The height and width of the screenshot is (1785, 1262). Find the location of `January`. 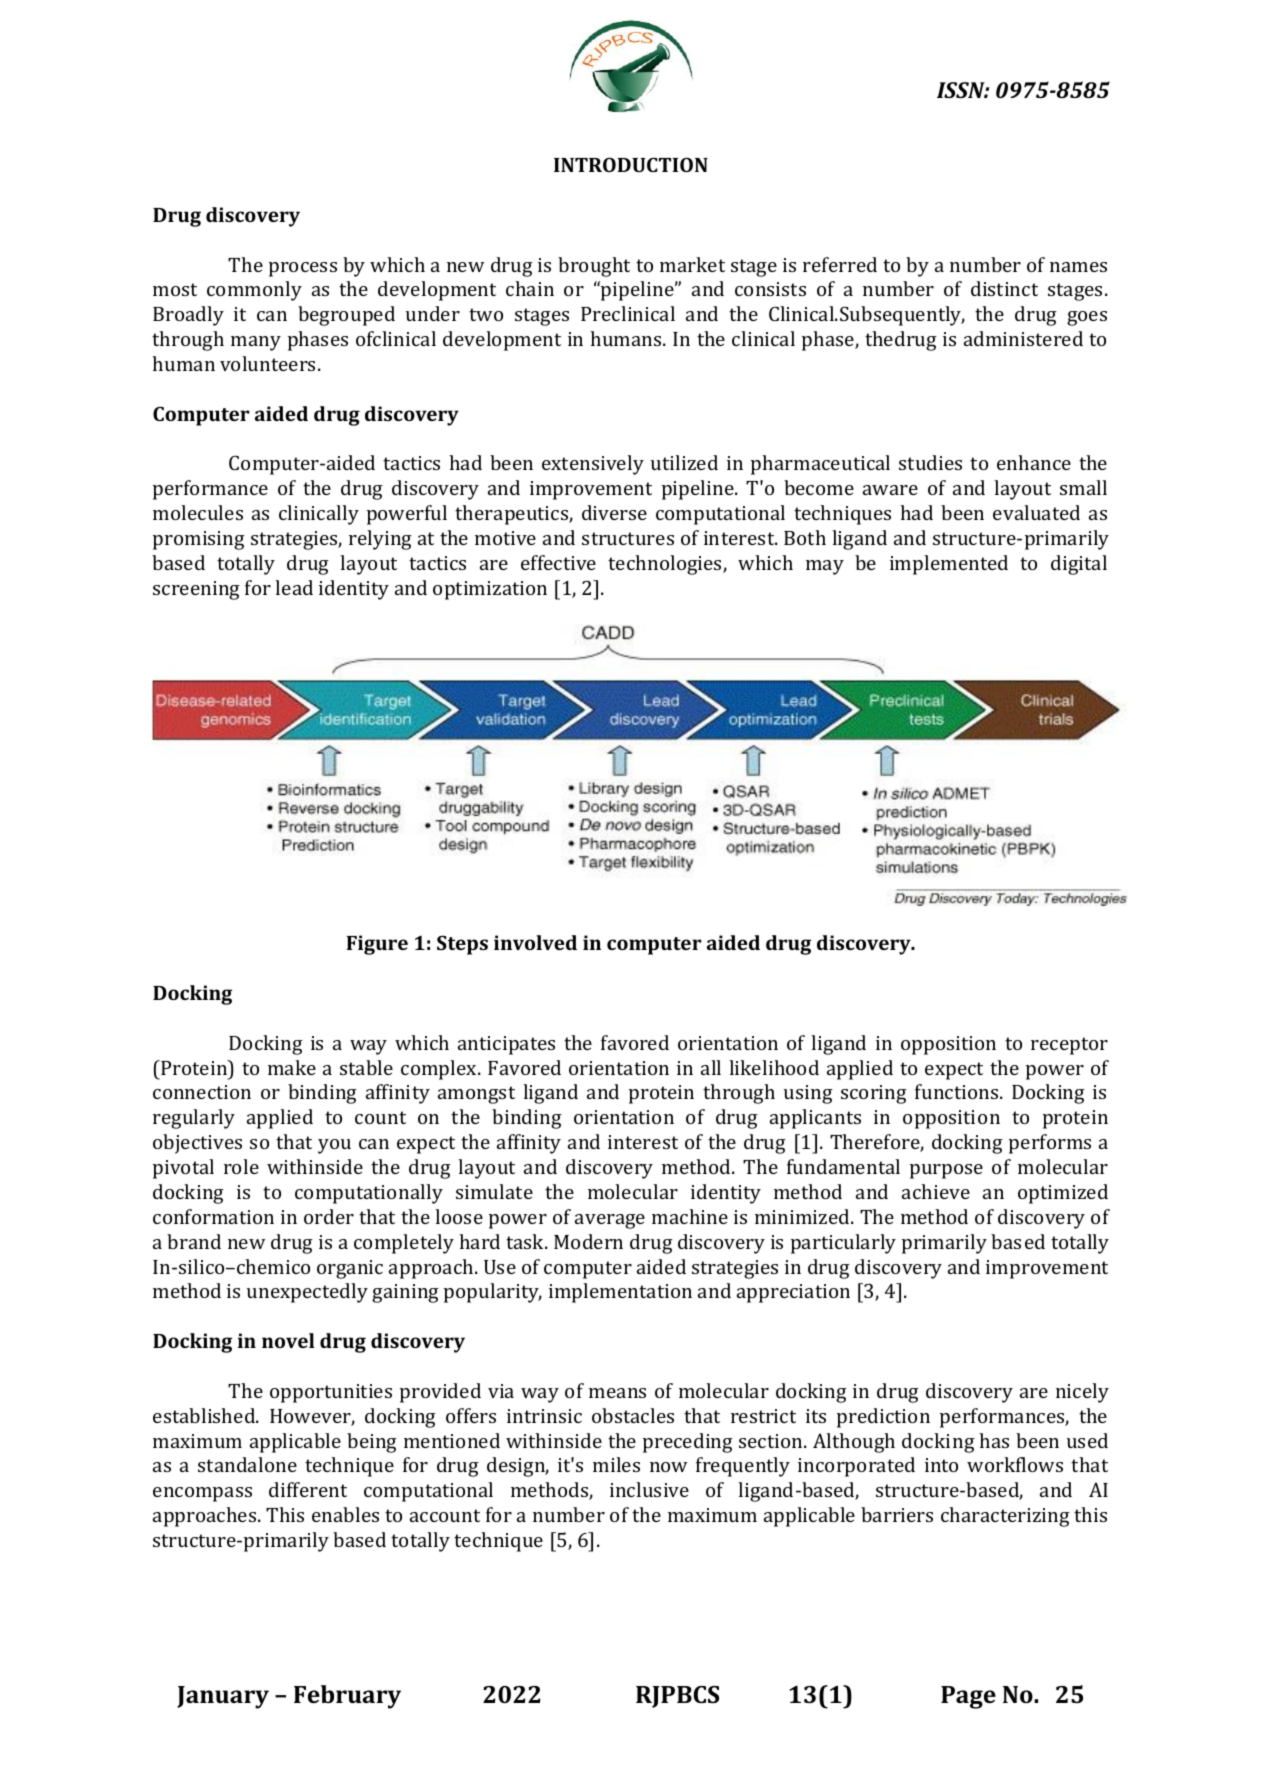

January is located at coordinates (223, 1697).
